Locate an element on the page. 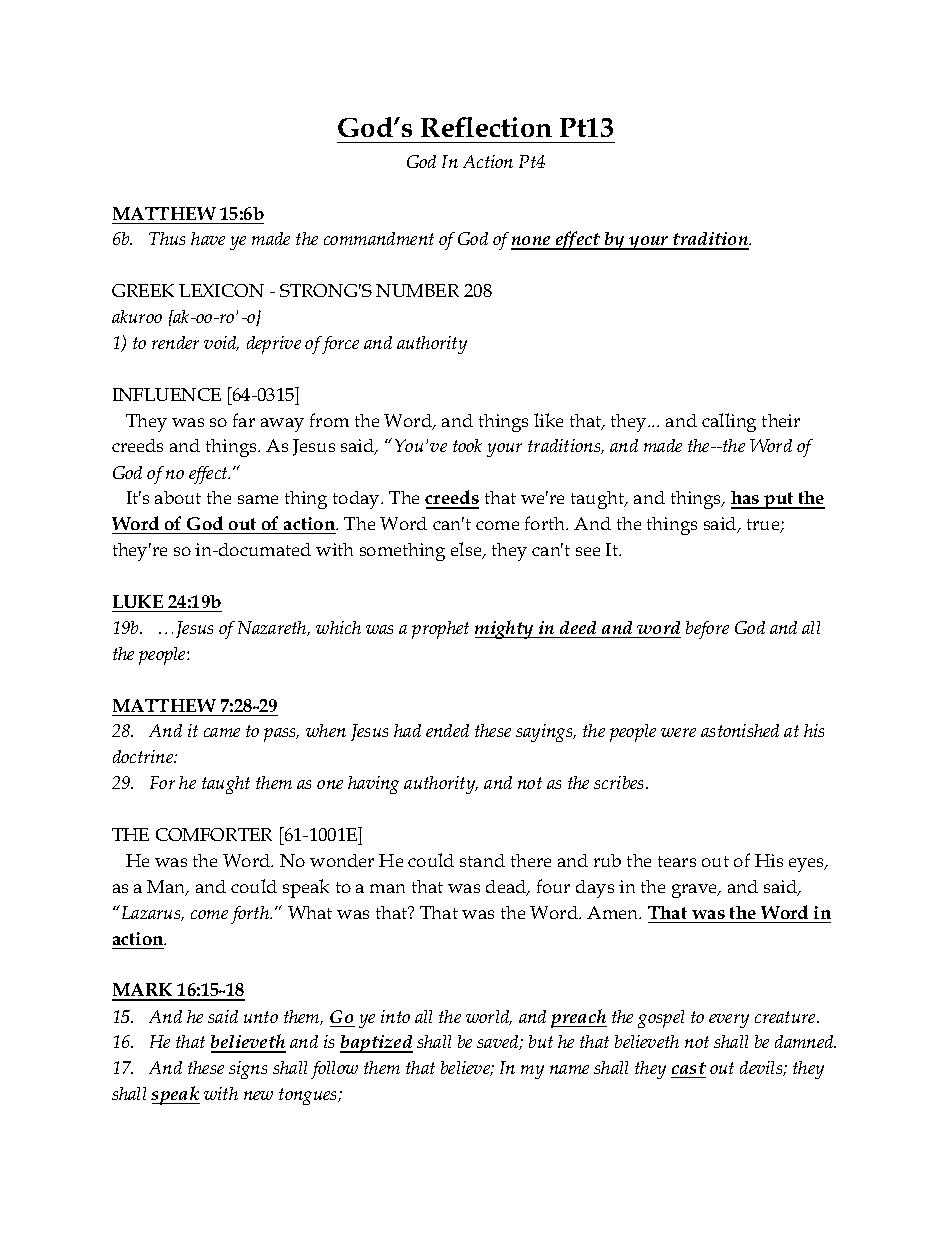 This page has width=952, height=1233. came is located at coordinates (222, 732).
